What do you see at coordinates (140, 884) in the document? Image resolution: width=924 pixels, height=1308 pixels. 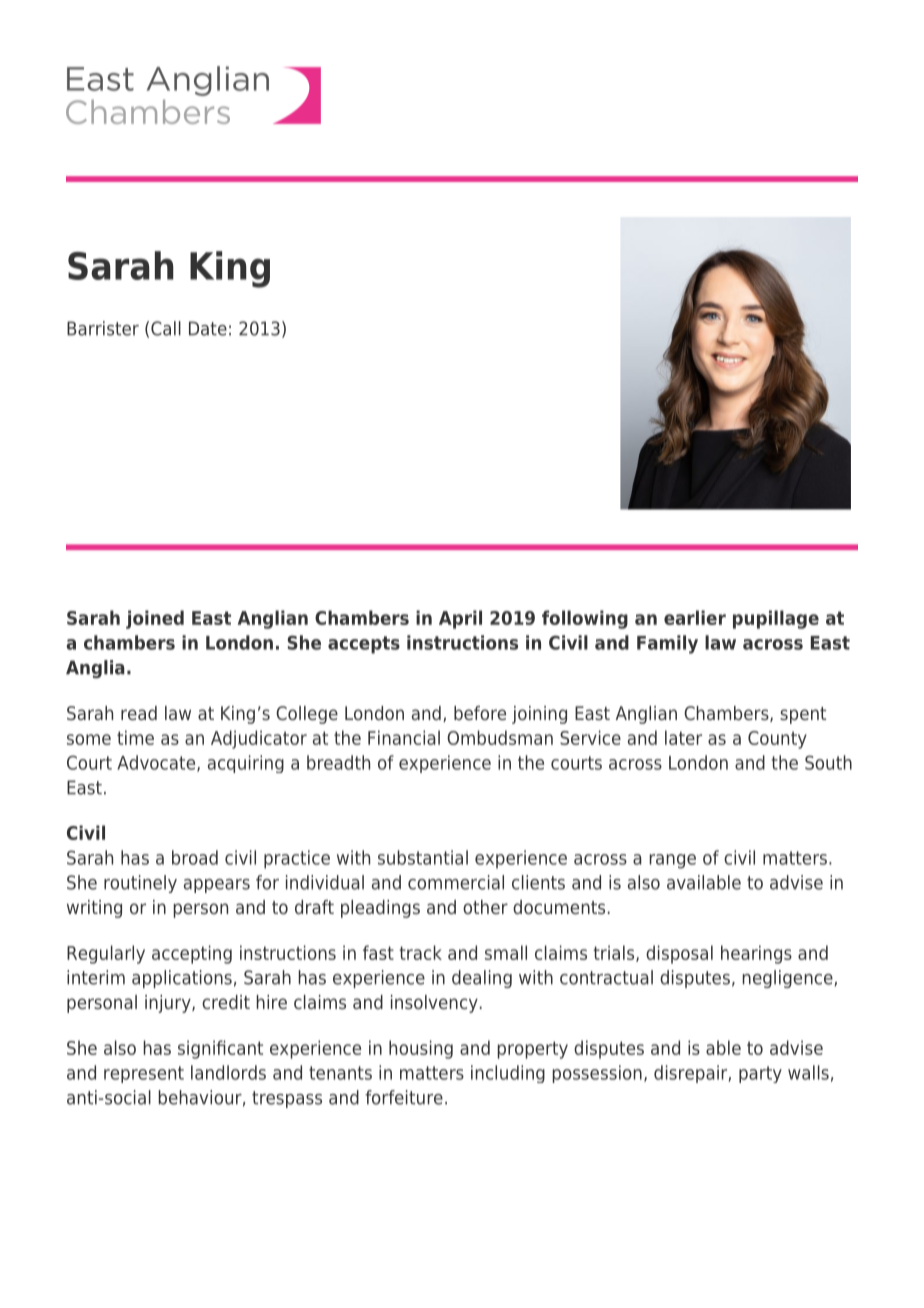 I see `routinely` at bounding box center [140, 884].
